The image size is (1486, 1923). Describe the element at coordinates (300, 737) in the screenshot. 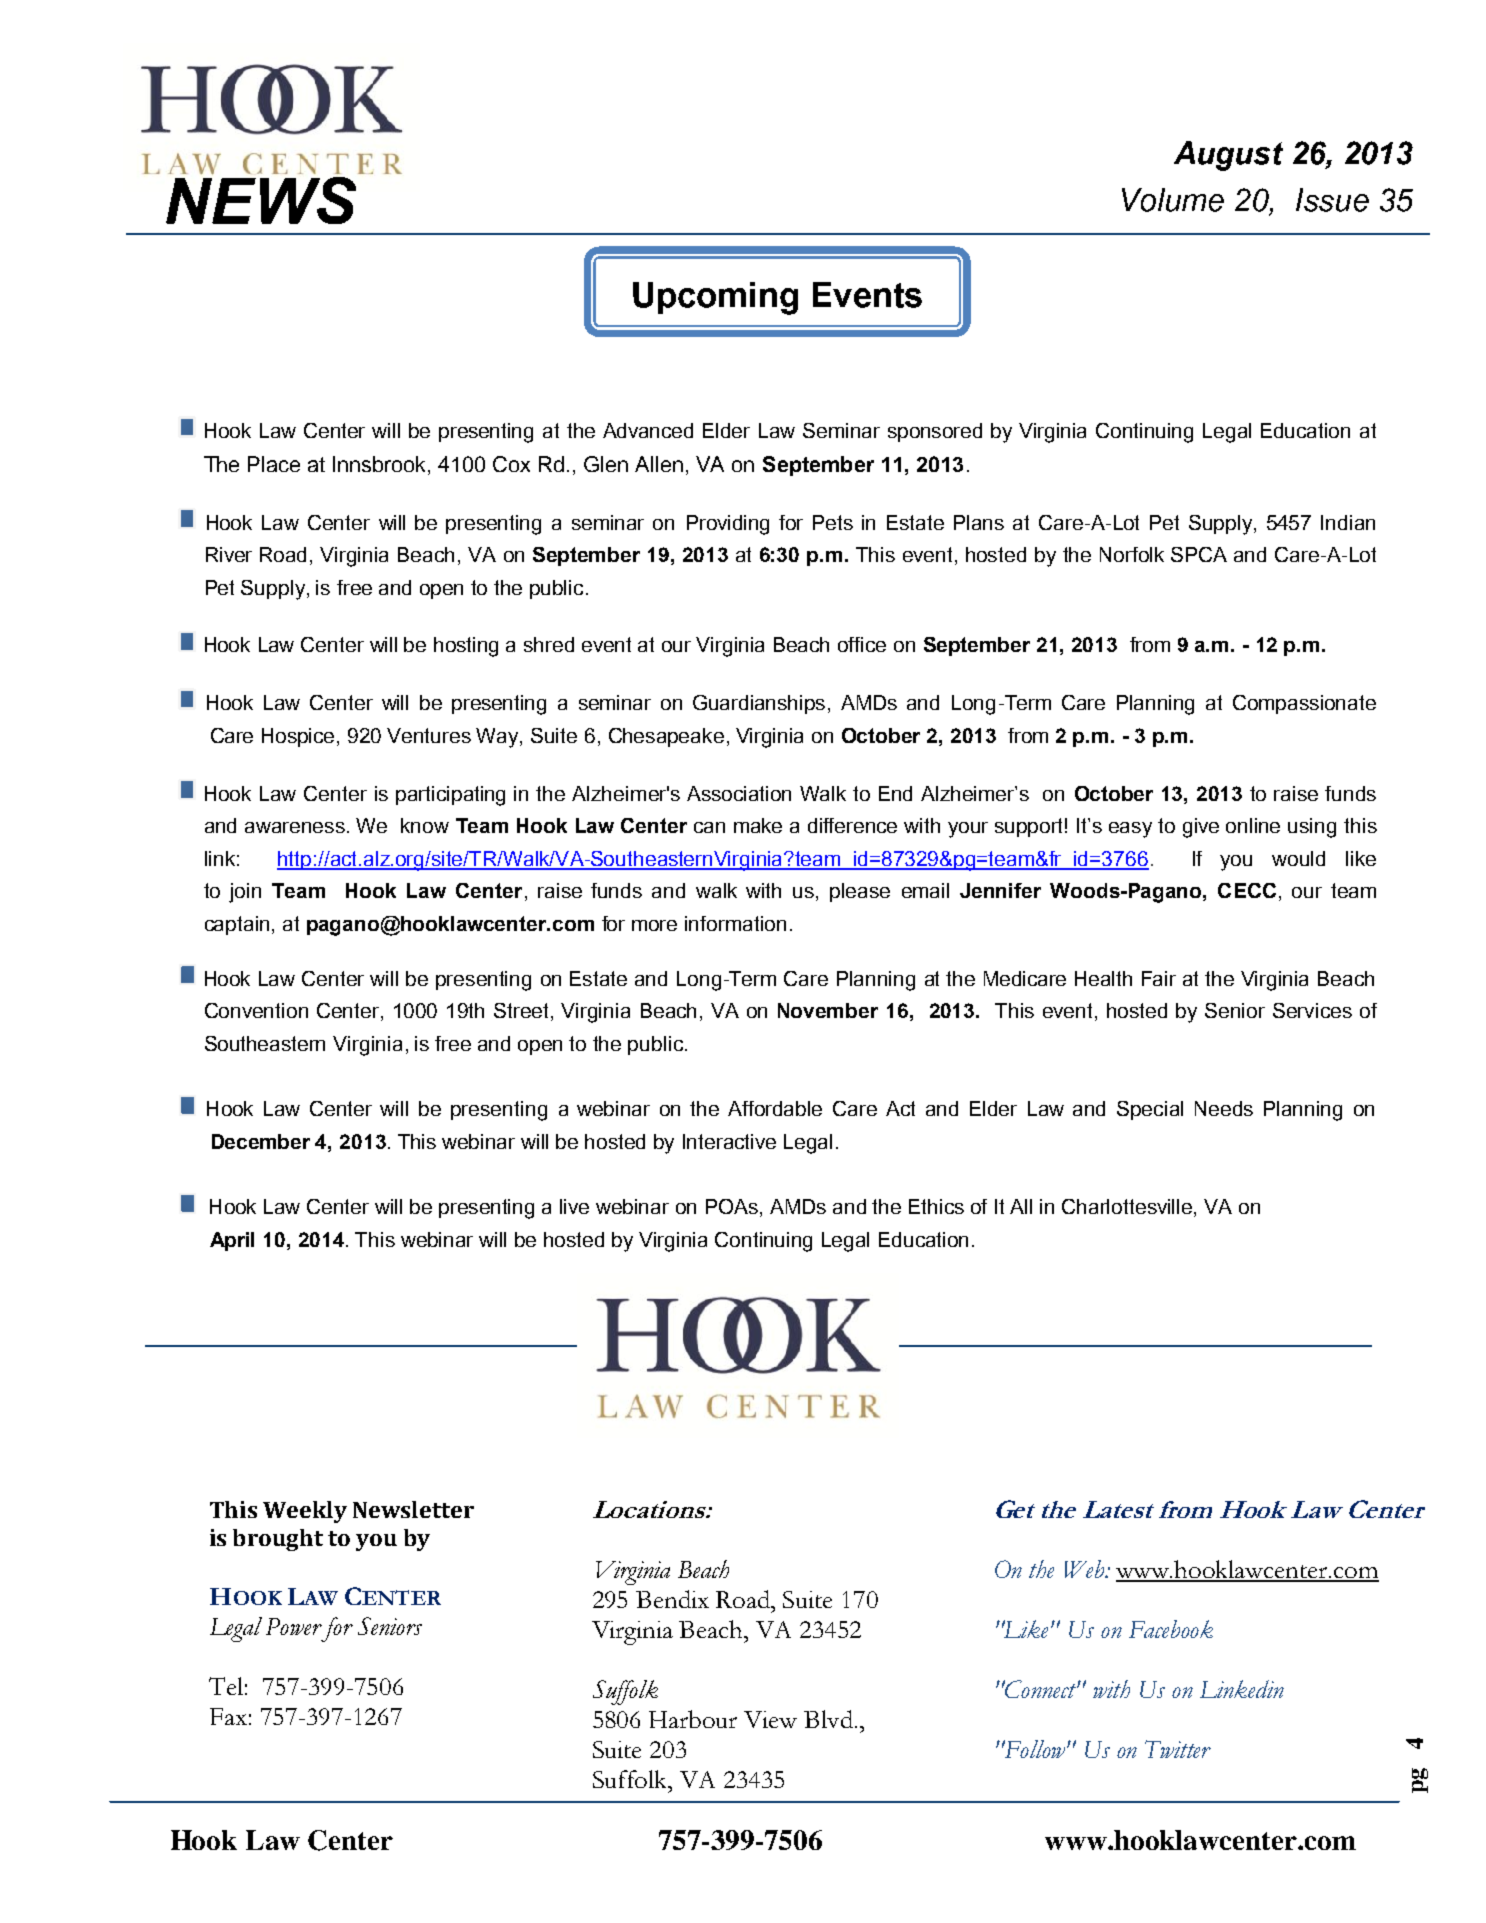

I see `Hospice` at that location.
